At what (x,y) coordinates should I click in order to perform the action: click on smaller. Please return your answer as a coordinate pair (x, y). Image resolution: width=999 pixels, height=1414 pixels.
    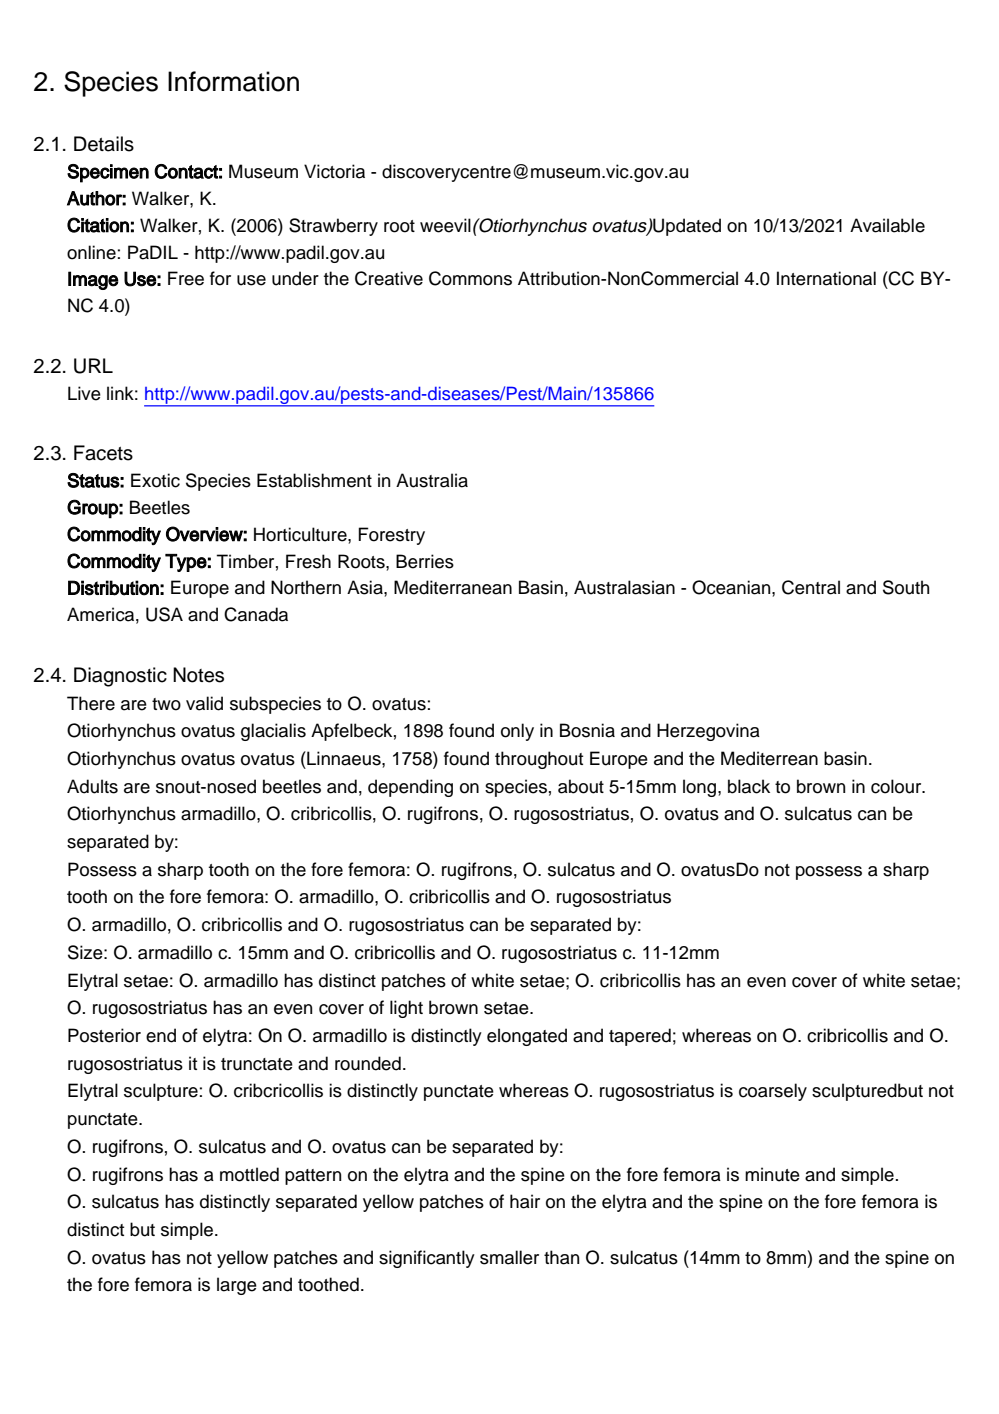
    Looking at the image, I should click on (509, 1257).
